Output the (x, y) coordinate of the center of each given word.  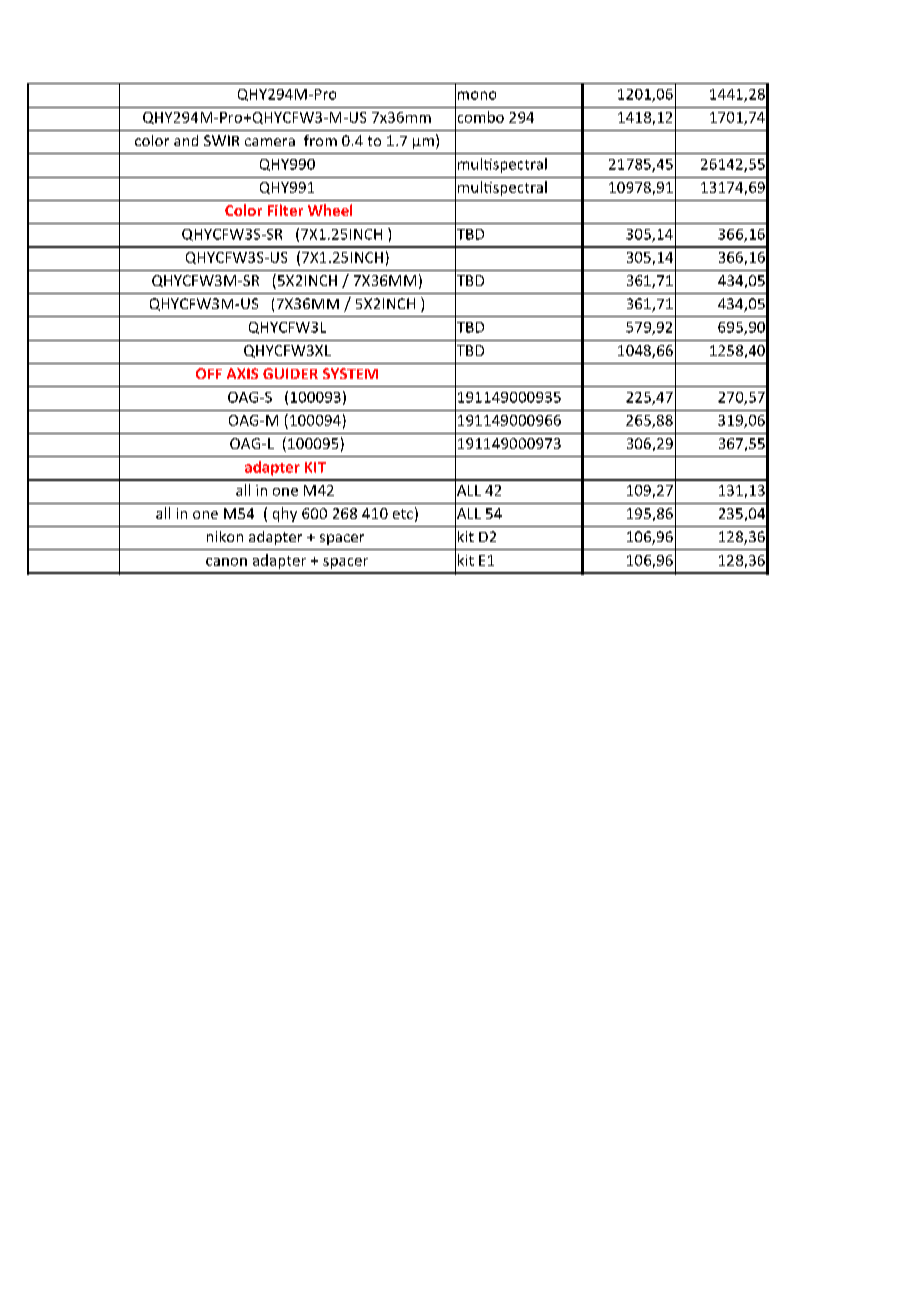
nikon (225, 536)
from (320, 140)
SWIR (221, 140)
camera (270, 142)
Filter (285, 210)
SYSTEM (350, 373)
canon (226, 562)
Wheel (330, 210)
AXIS (242, 373)
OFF (209, 373)
